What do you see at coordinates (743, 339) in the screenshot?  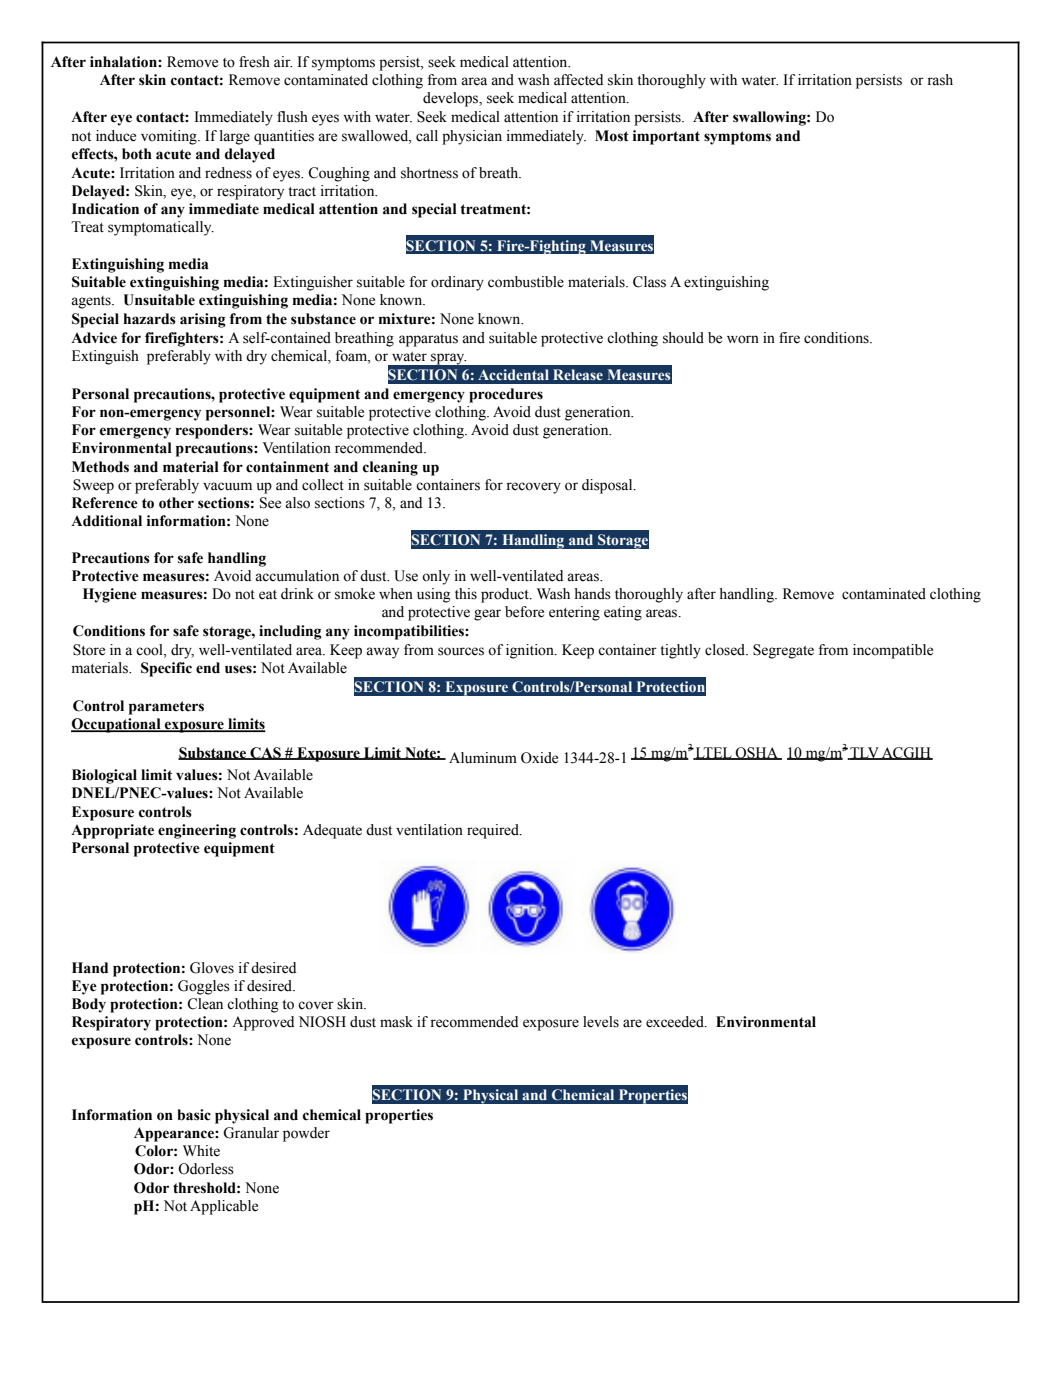 I see `worn` at bounding box center [743, 339].
